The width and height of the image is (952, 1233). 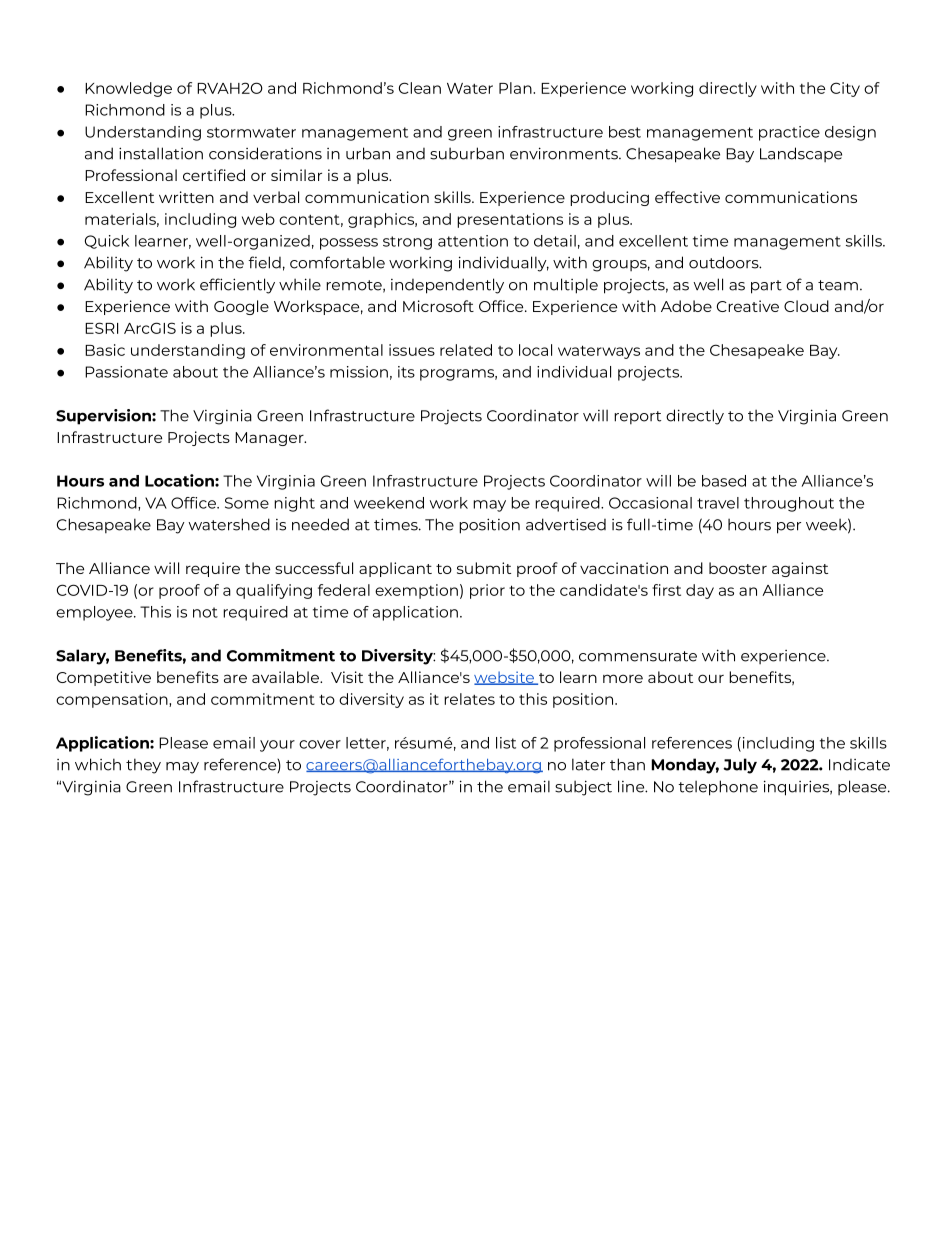 I want to click on Some, so click(x=247, y=503).
